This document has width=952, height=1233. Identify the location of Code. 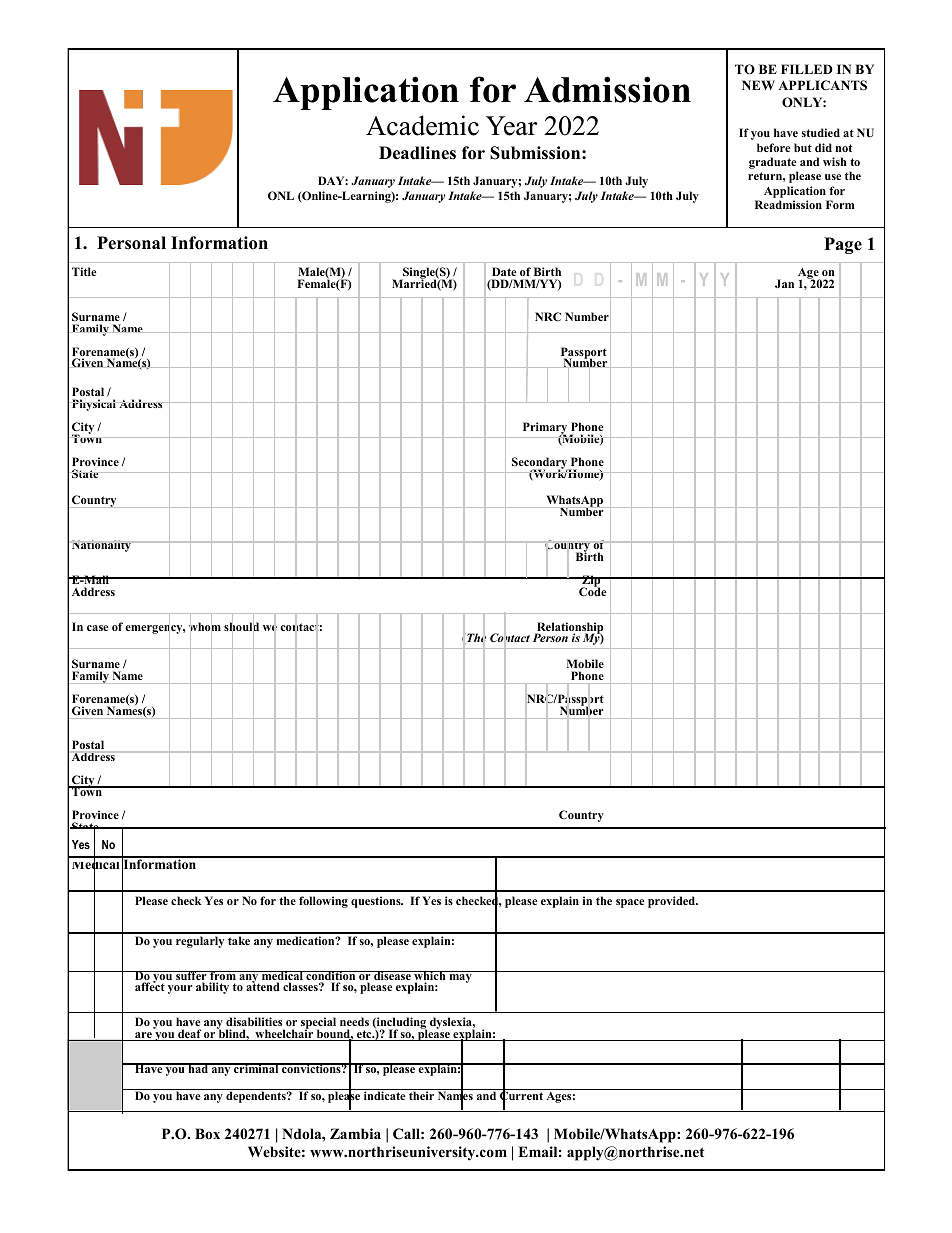
(592, 590).
